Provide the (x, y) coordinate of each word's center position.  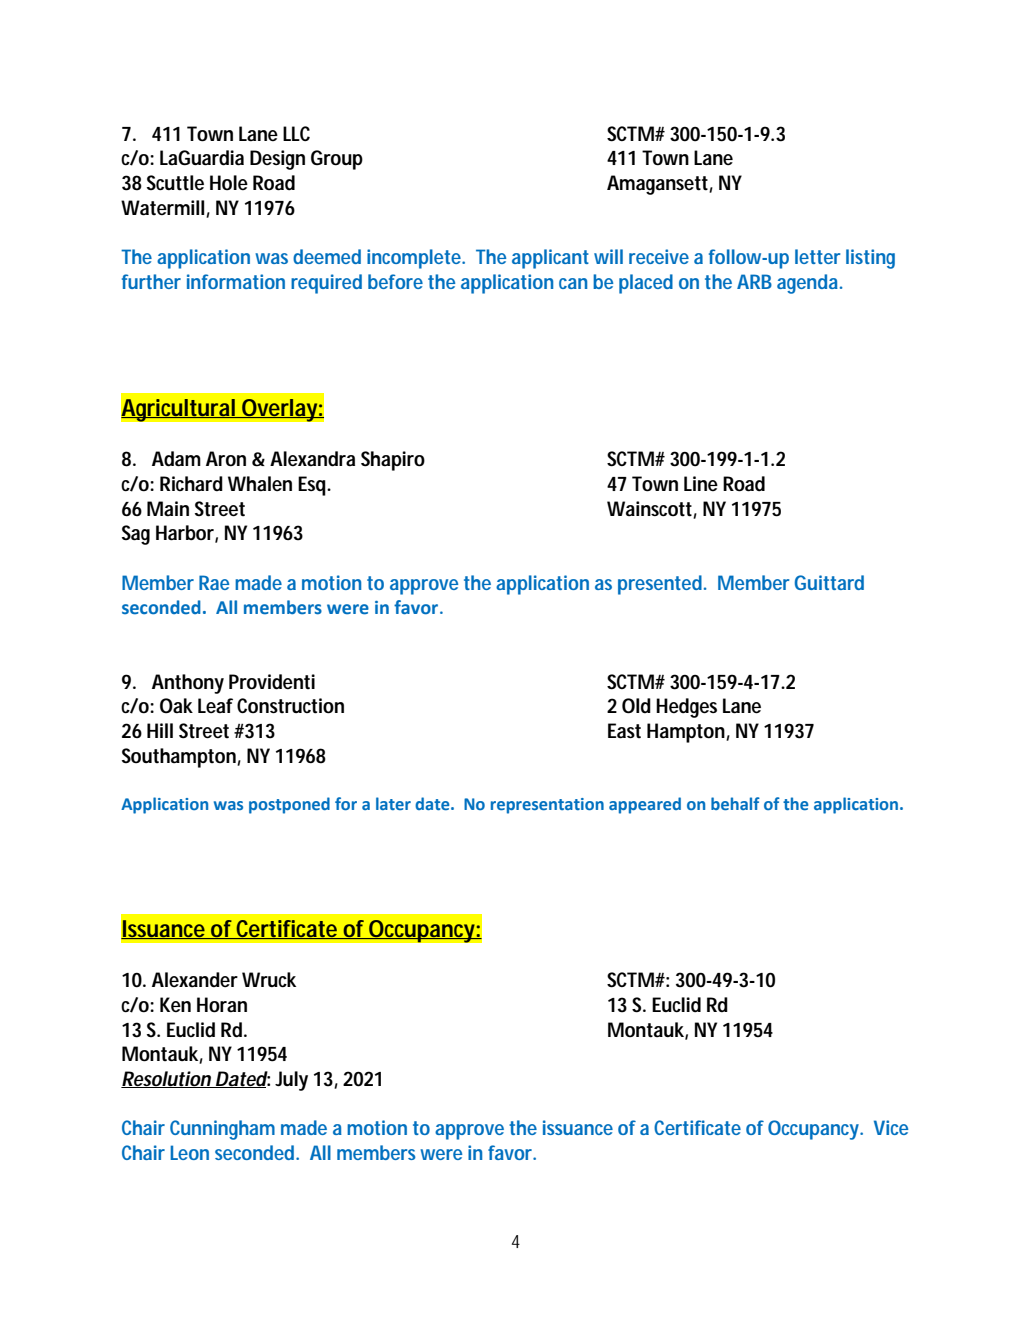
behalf (735, 803)
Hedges (686, 708)
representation (547, 806)
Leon (189, 1152)
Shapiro (393, 461)
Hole (229, 182)
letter (817, 256)
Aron (226, 459)
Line (701, 483)
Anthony (188, 684)
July (291, 1081)
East (624, 731)
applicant (550, 259)
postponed (289, 805)
